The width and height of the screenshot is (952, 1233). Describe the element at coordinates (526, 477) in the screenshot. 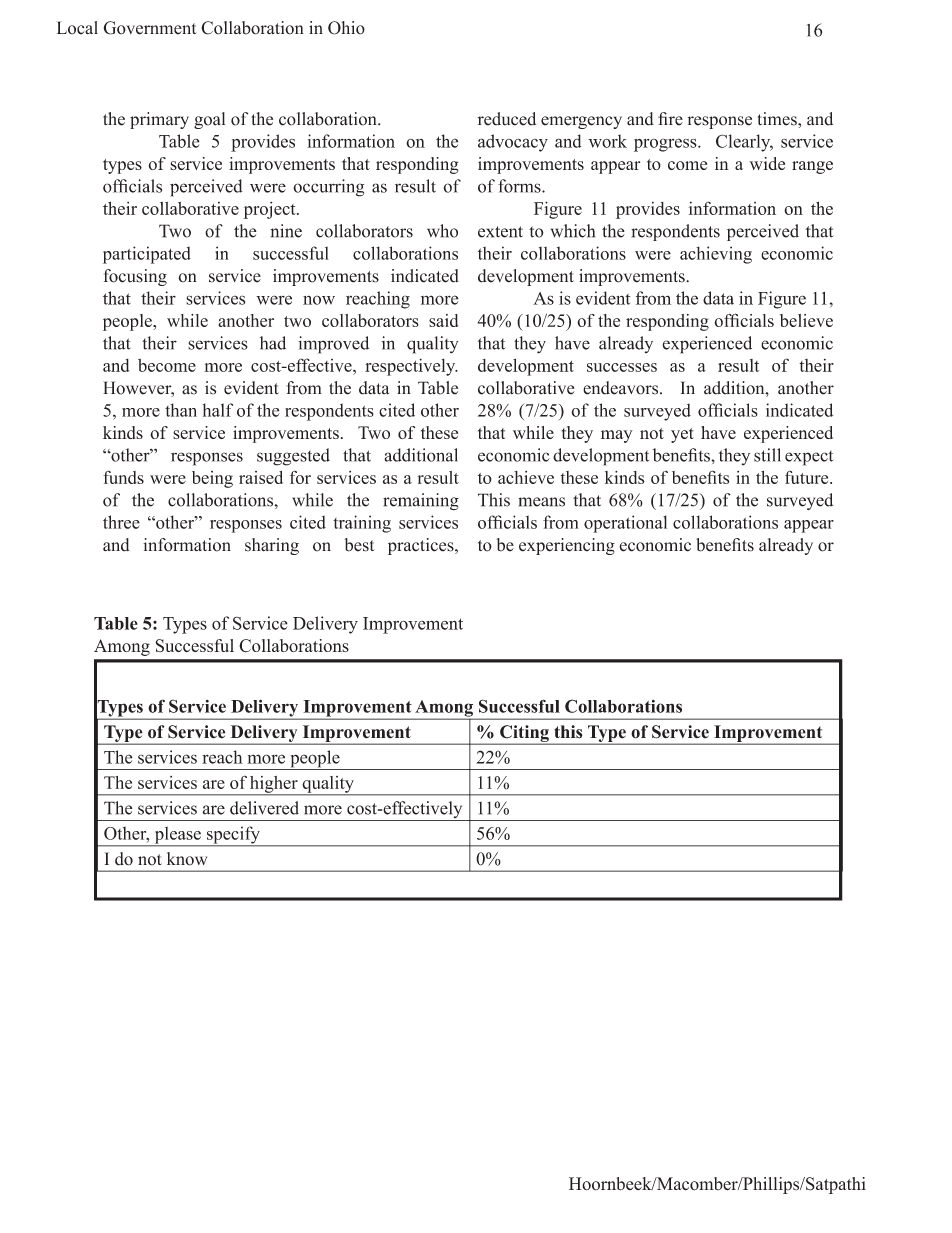

I see `achieve` at that location.
